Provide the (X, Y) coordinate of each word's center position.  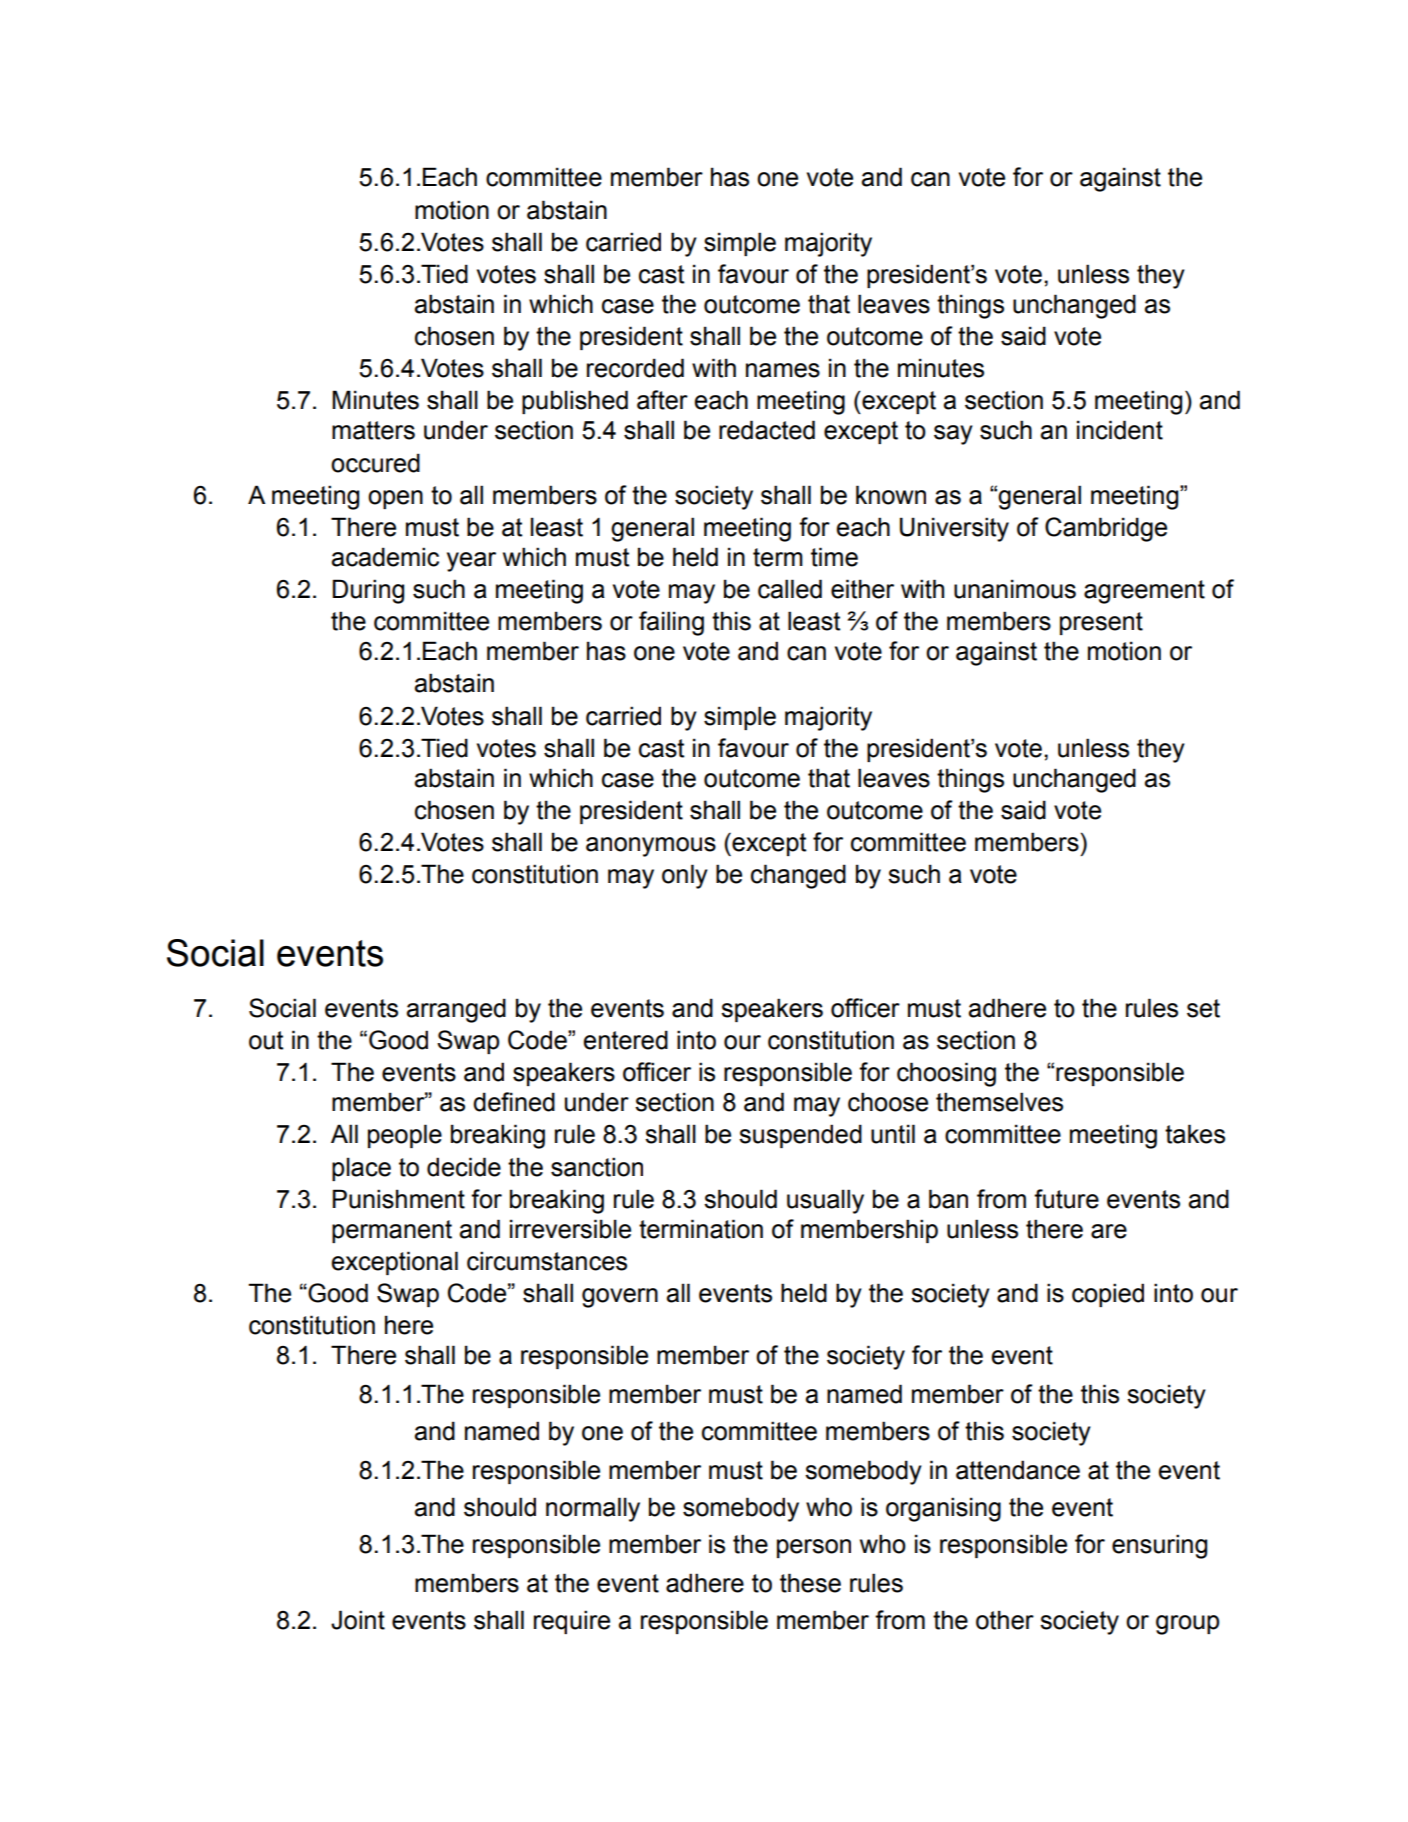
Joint (358, 1620)
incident (1120, 430)
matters (373, 430)
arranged (456, 1010)
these (810, 1583)
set (1203, 1008)
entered (626, 1040)
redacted (767, 430)
